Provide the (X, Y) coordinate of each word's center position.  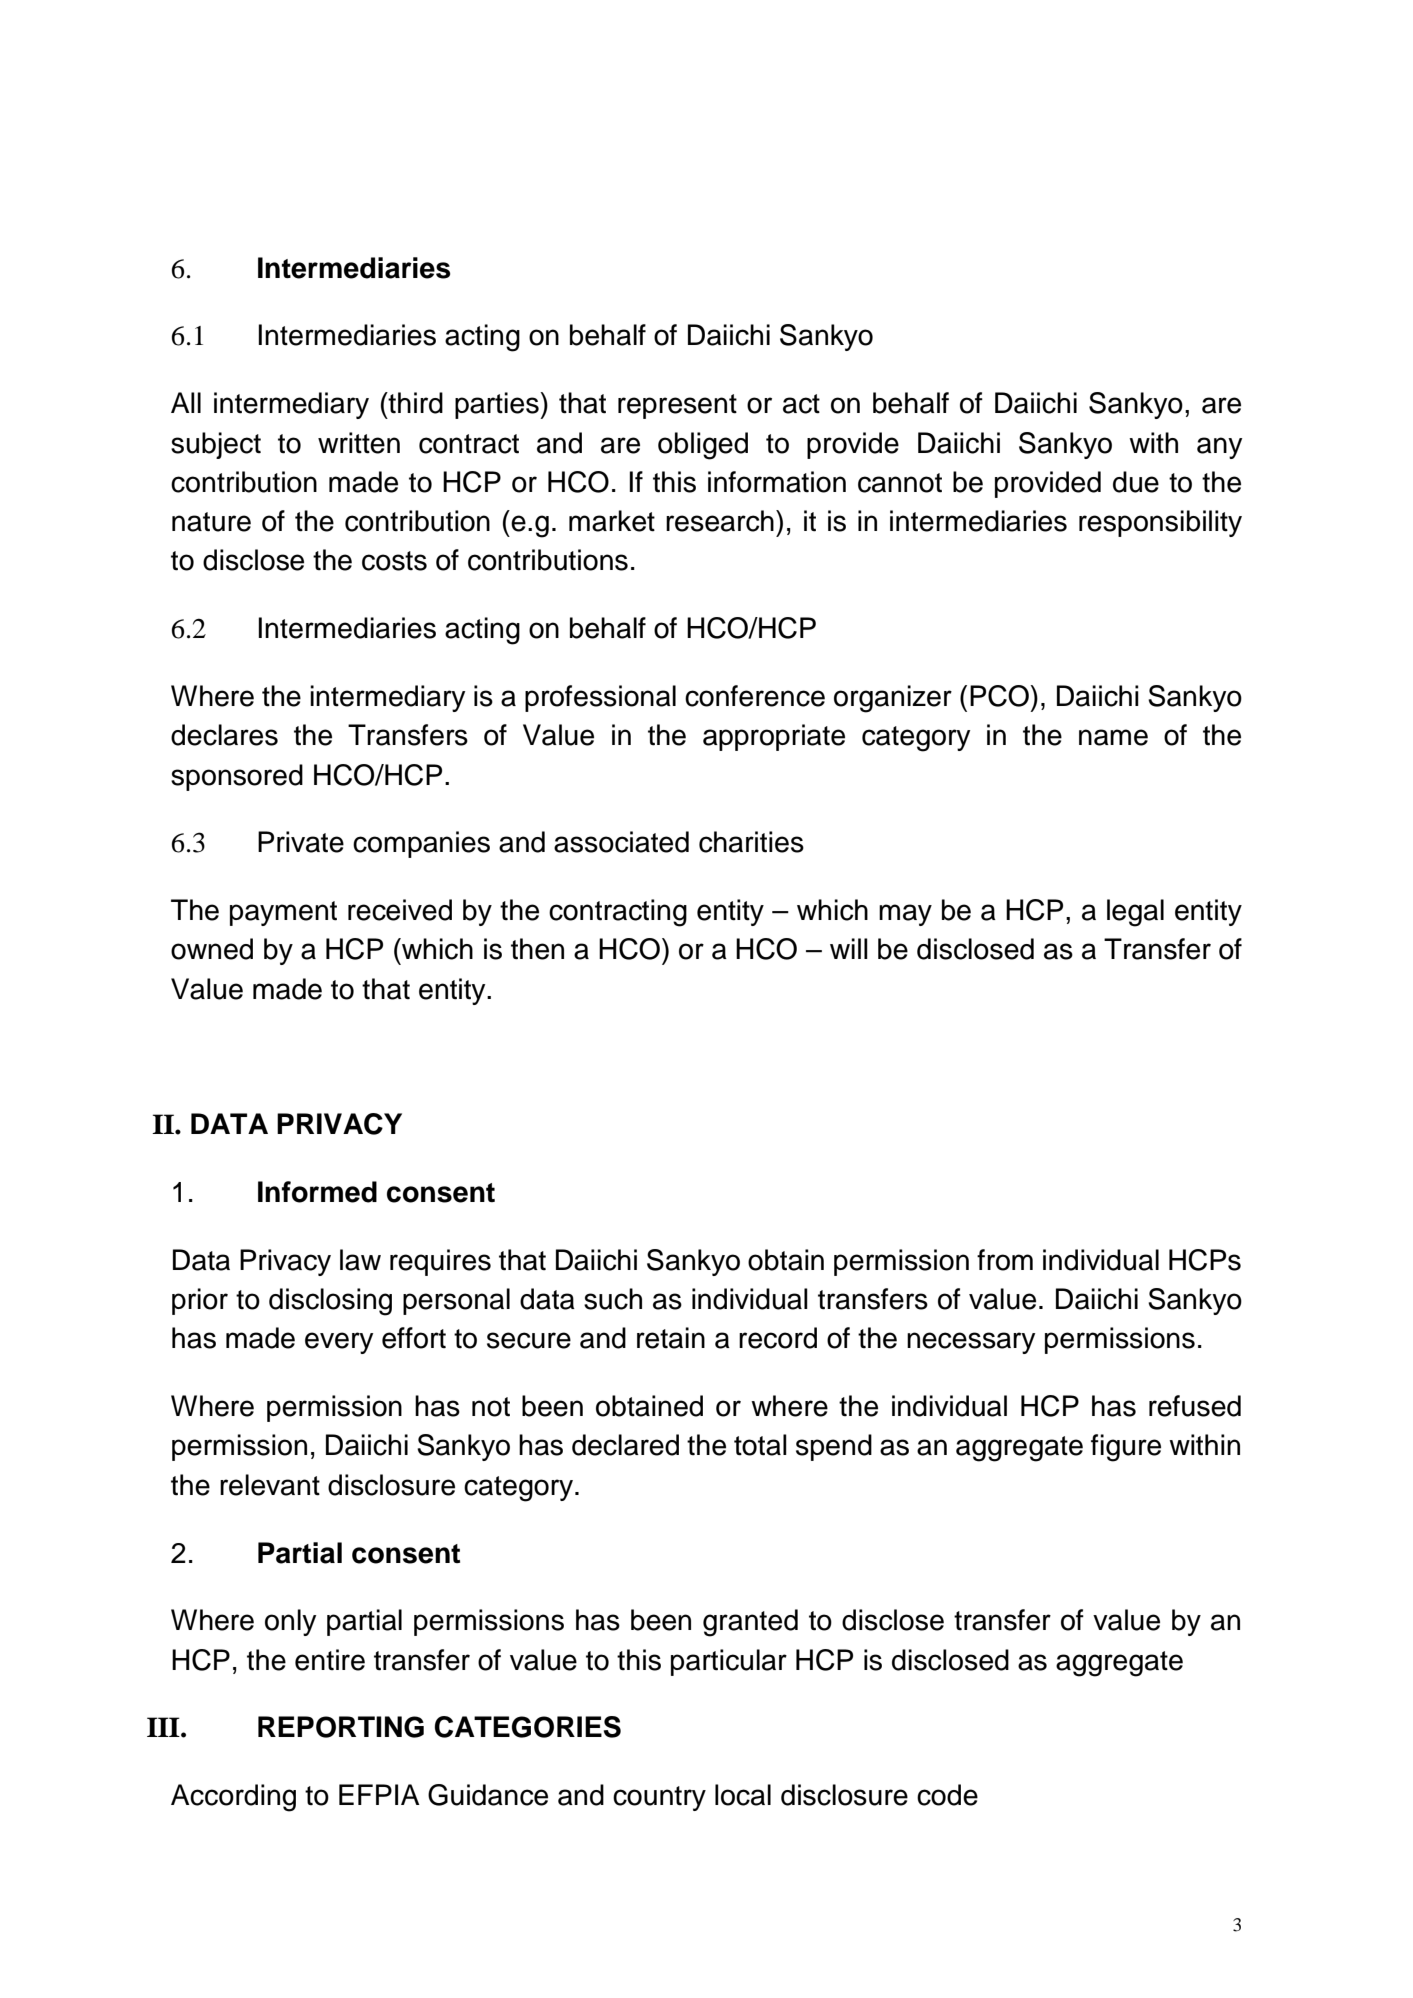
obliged (703, 446)
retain (671, 1338)
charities (751, 842)
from (1005, 1260)
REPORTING (341, 1727)
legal (1135, 913)
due (1136, 482)
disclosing (330, 1302)
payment (283, 913)
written (359, 443)
